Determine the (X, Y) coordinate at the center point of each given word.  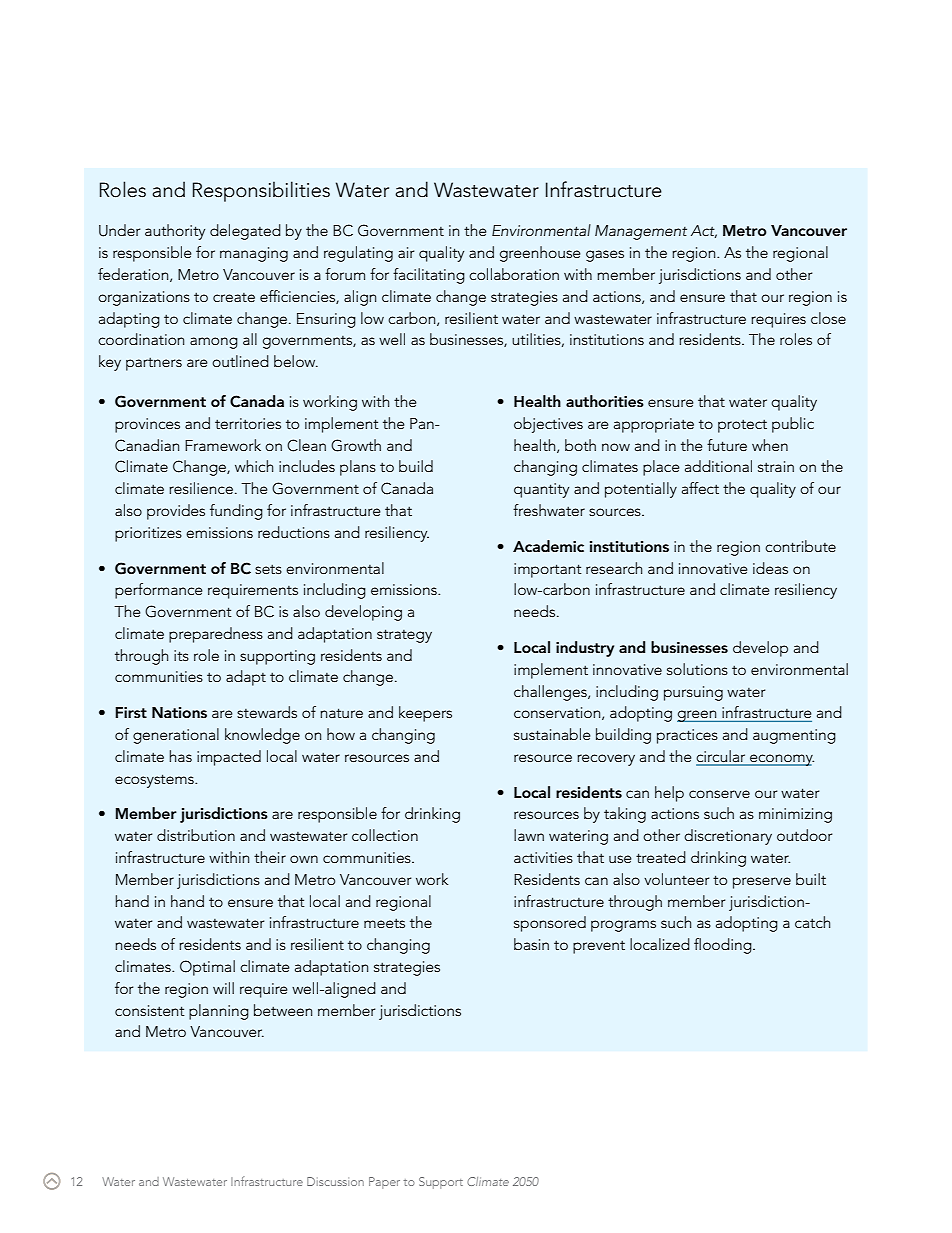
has (180, 756)
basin (531, 944)
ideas (770, 568)
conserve (719, 794)
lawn (529, 835)
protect (742, 426)
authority (175, 232)
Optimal (207, 968)
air (406, 252)
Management (641, 232)
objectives (548, 425)
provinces (147, 425)
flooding (724, 946)
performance (159, 591)
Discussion (335, 1181)
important (548, 570)
